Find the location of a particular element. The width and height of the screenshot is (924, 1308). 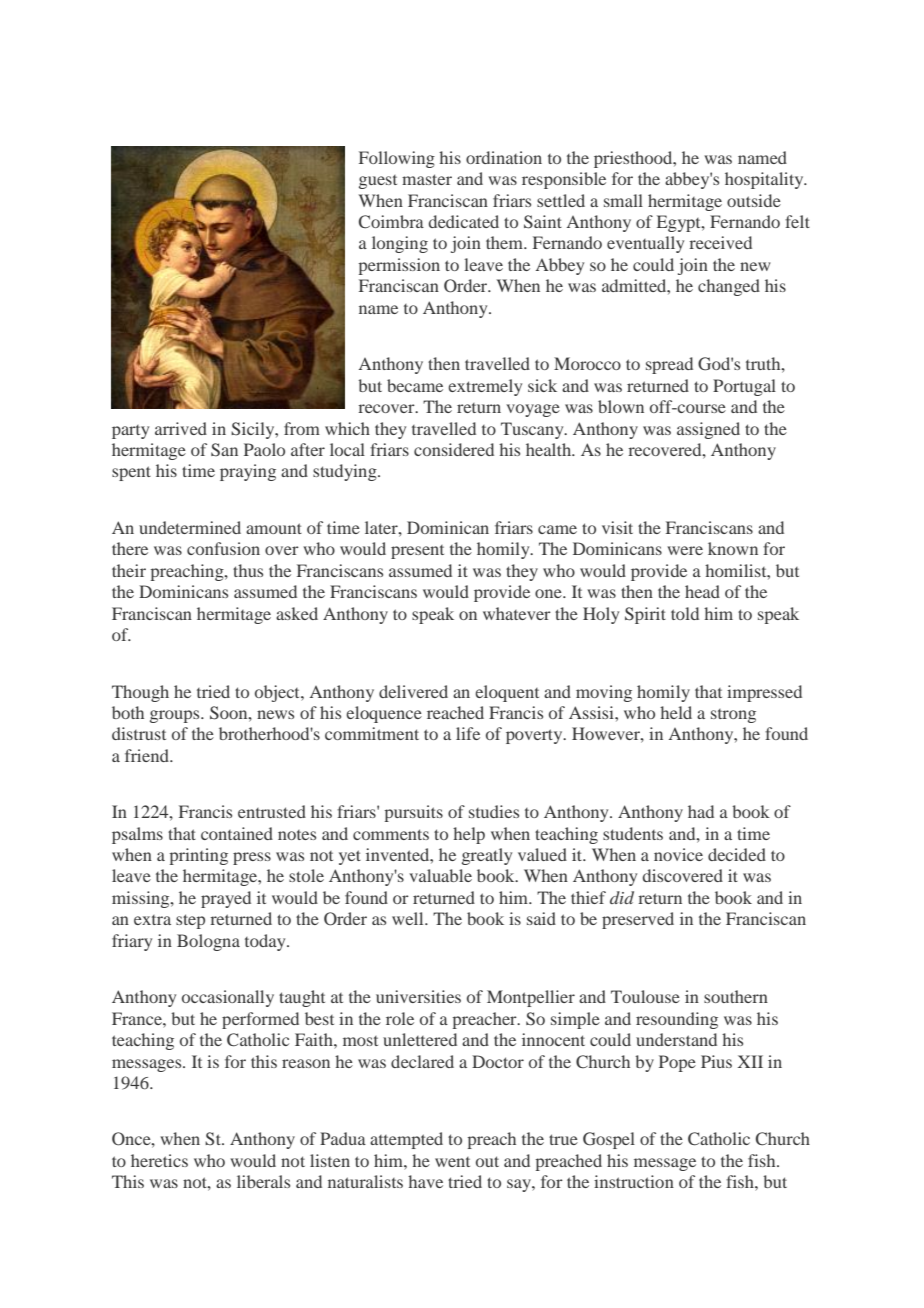

assigned is located at coordinates (708, 430).
